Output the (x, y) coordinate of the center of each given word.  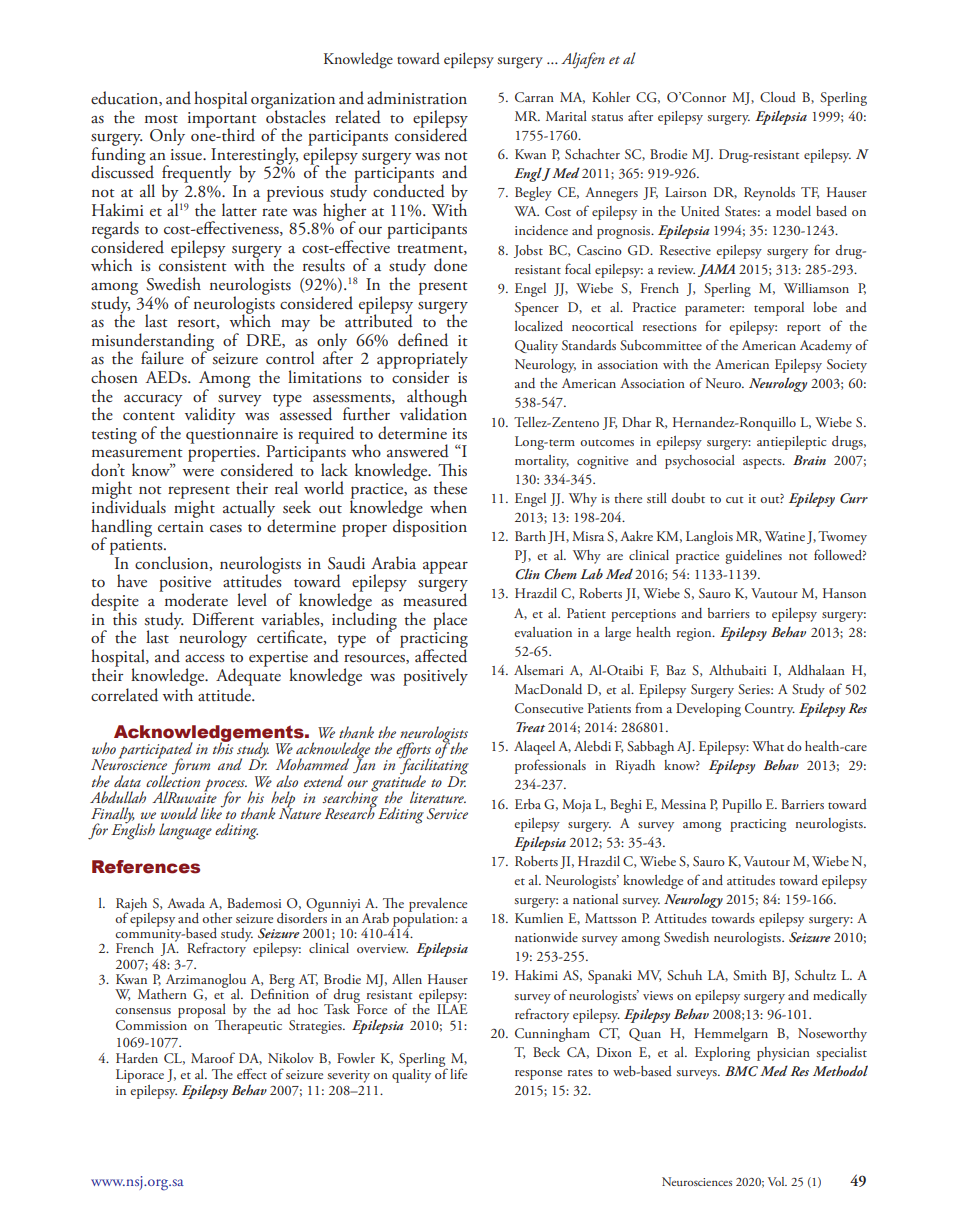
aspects (763, 463)
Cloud (778, 97)
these (450, 488)
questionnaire (232, 437)
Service (447, 814)
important (222, 121)
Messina (683, 804)
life (458, 1073)
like (212, 812)
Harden (137, 1058)
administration (417, 98)
